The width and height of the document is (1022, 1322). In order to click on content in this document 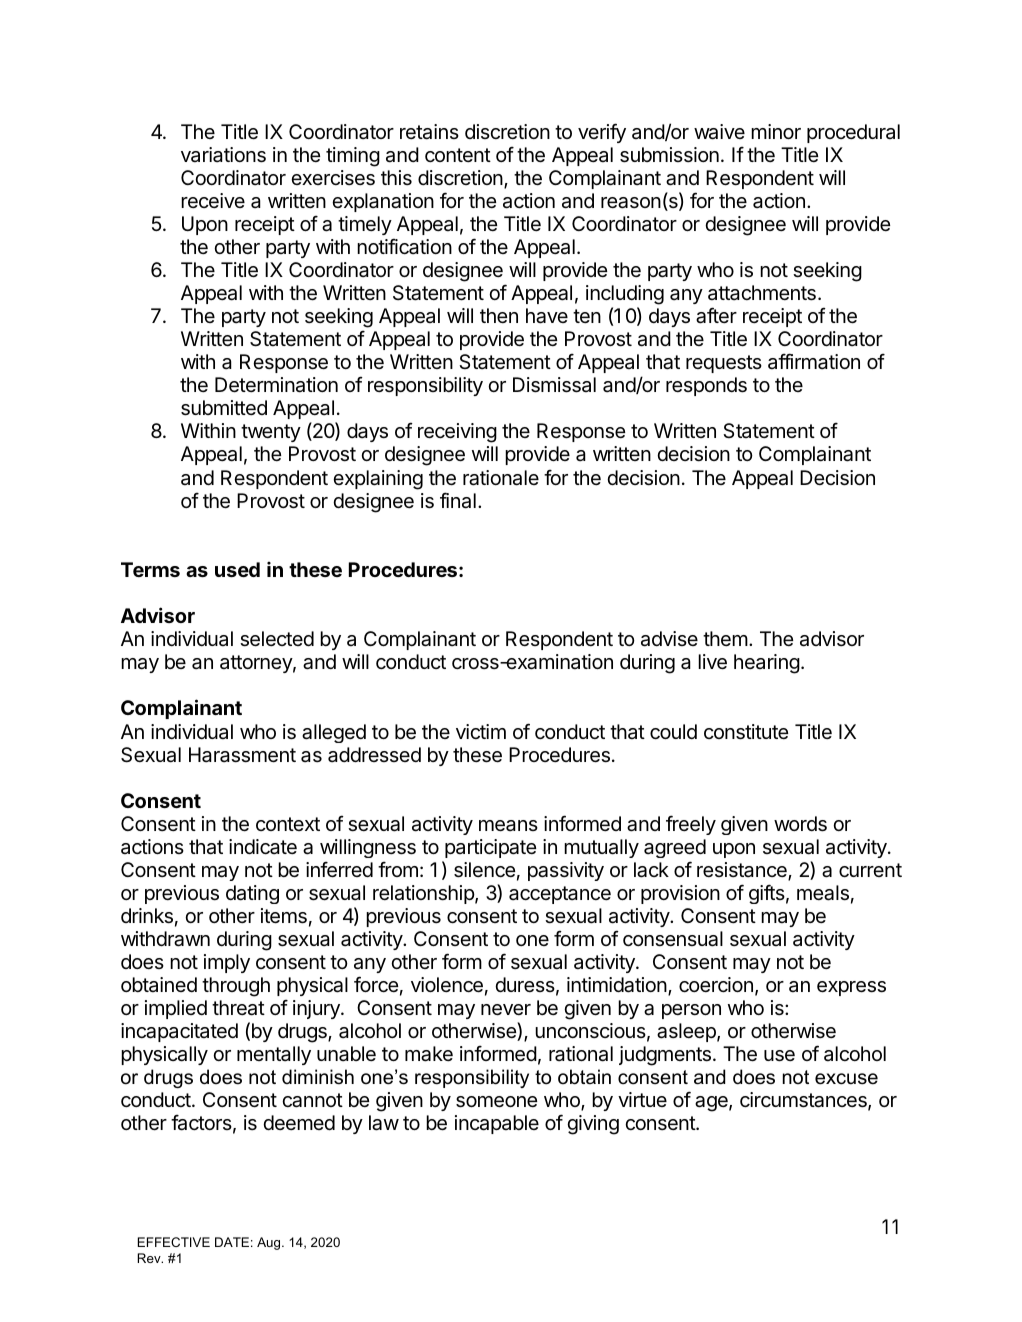, I will do `click(458, 155)`.
